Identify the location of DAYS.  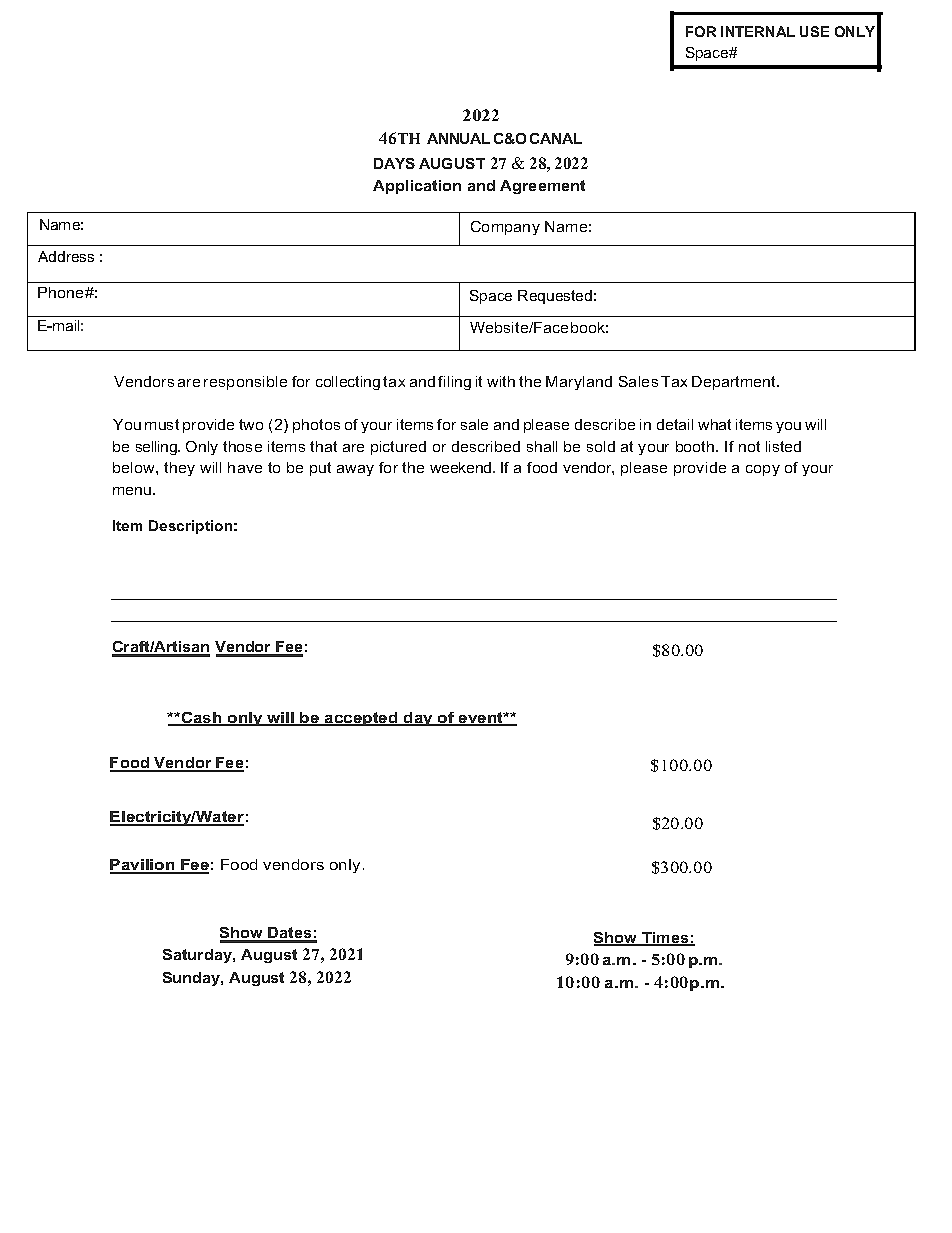
(394, 163).
